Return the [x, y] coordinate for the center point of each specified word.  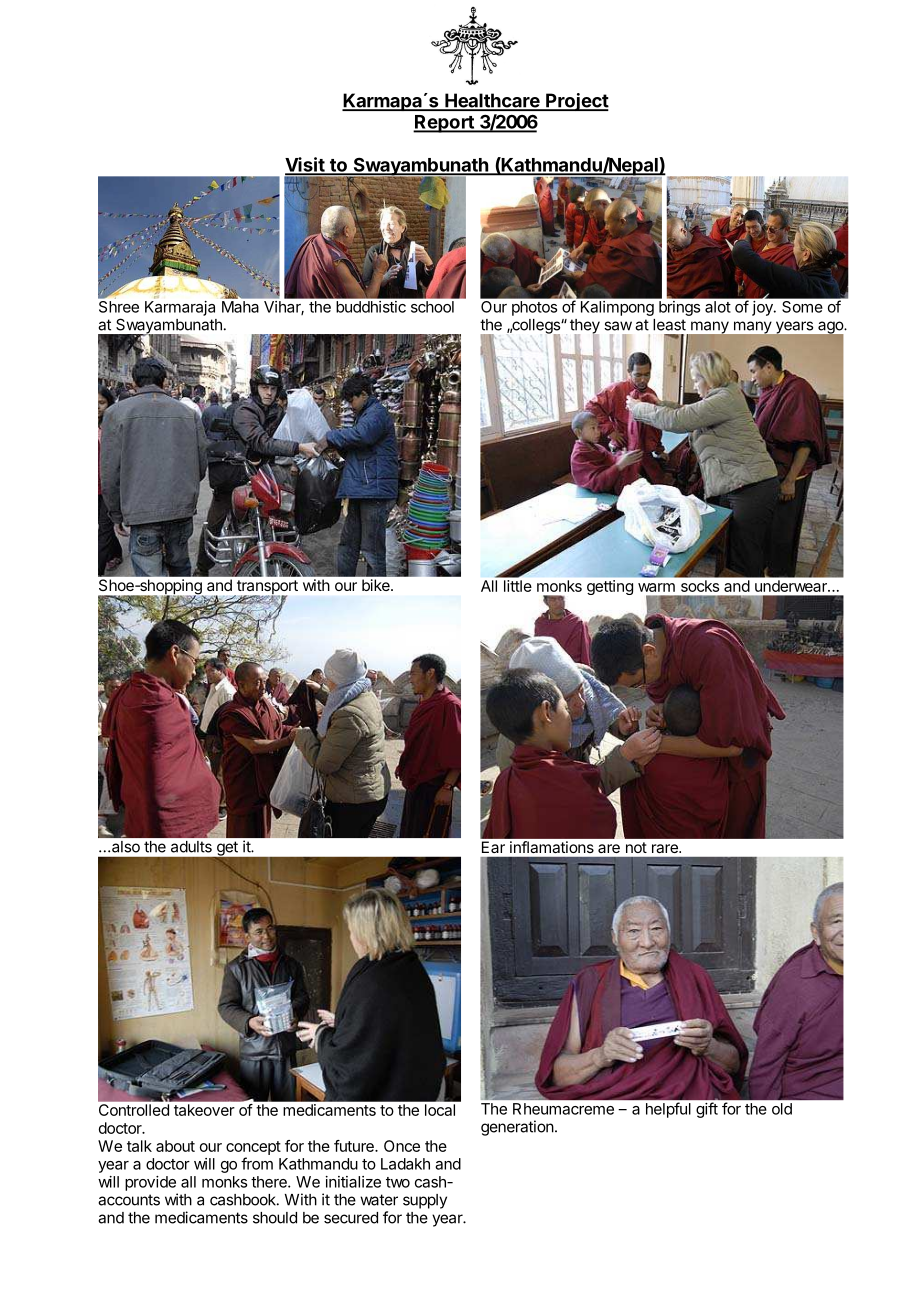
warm [656, 587]
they [585, 327]
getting [610, 587]
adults [191, 847]
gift [707, 1110]
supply [425, 1201]
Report [444, 124]
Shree [118, 305]
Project [576, 102]
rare [666, 848]
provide [150, 1183]
